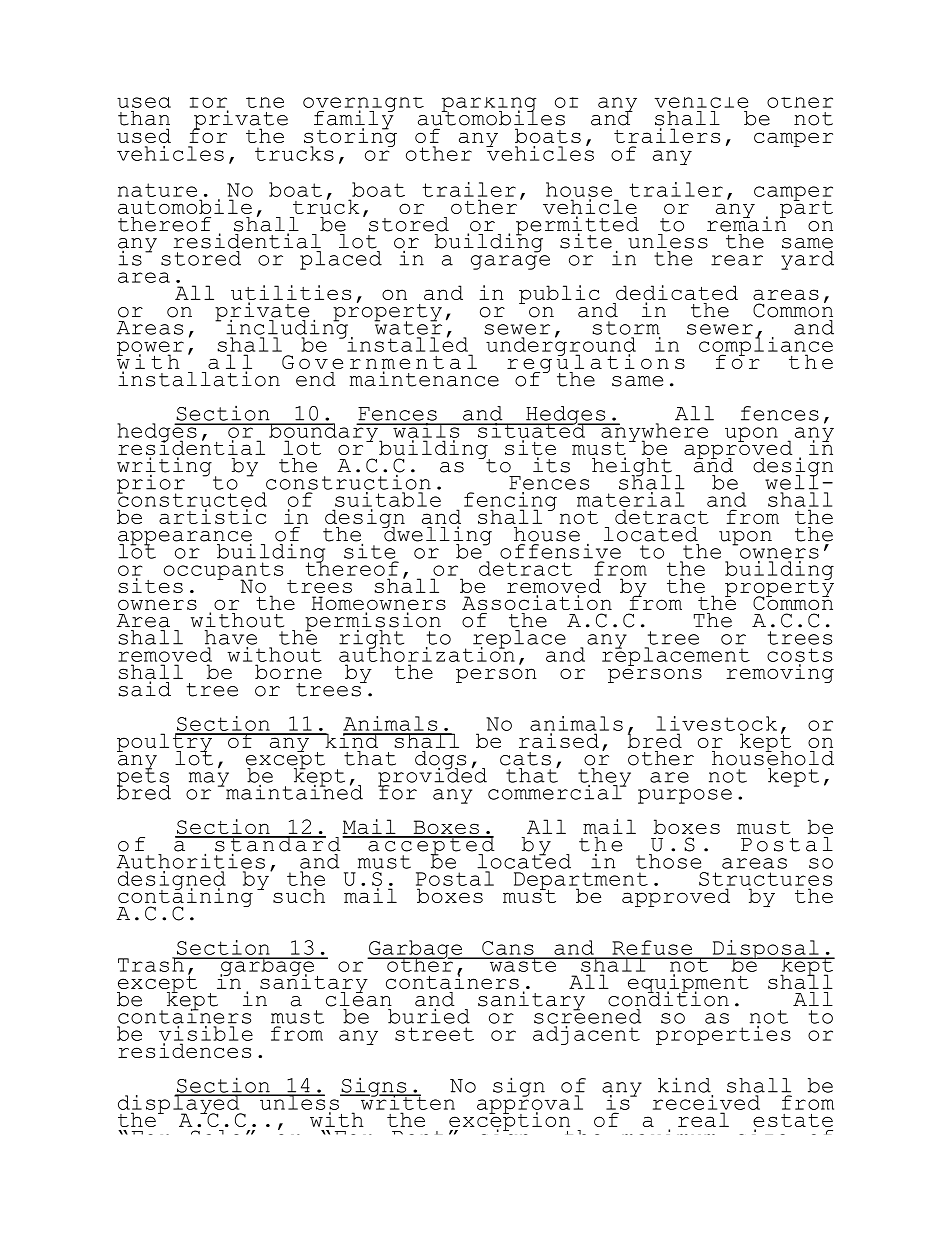 The height and width of the screenshot is (1233, 952). What do you see at coordinates (184, 1050) in the screenshot?
I see `residences` at bounding box center [184, 1050].
